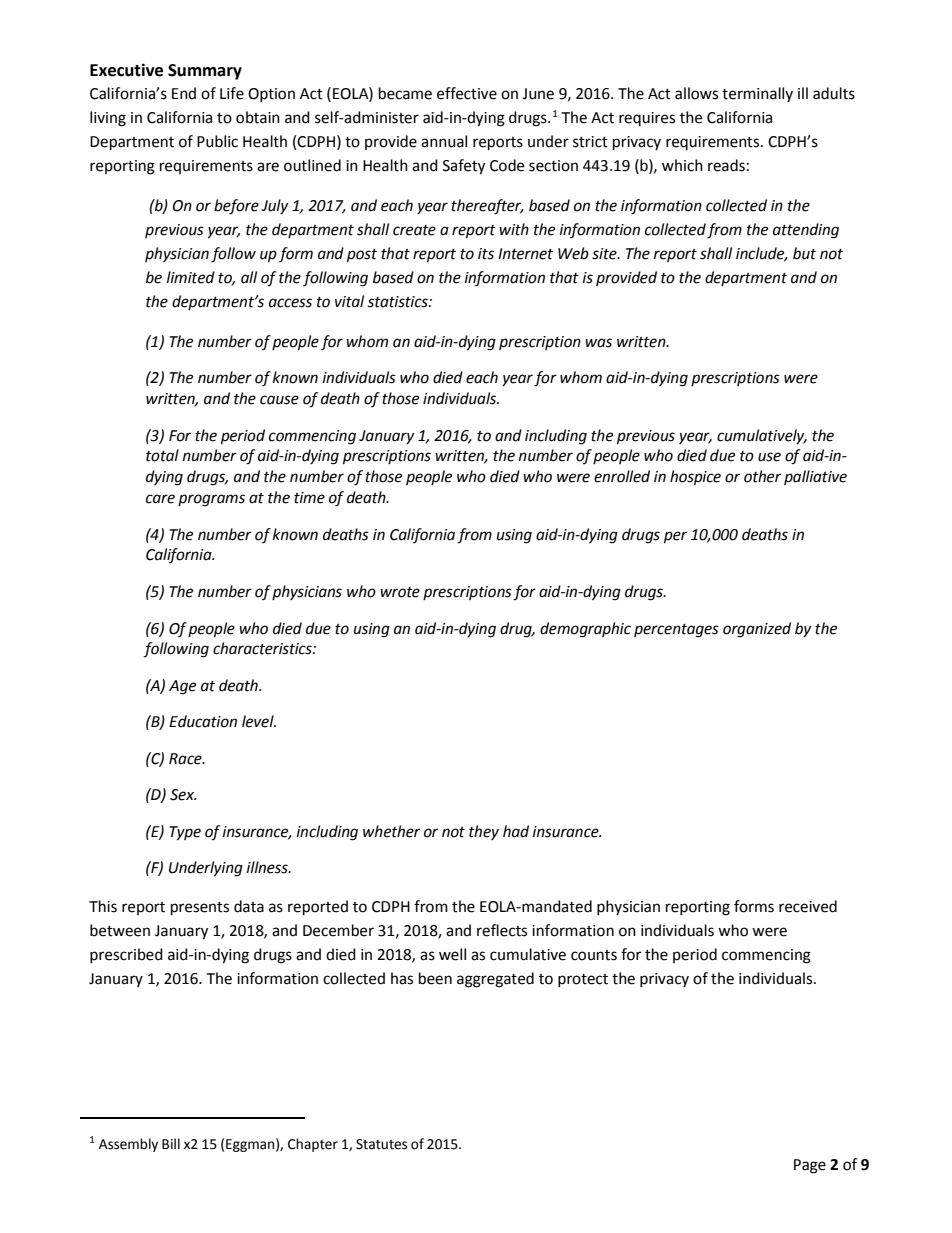  I want to click on Sex, so click(183, 795).
